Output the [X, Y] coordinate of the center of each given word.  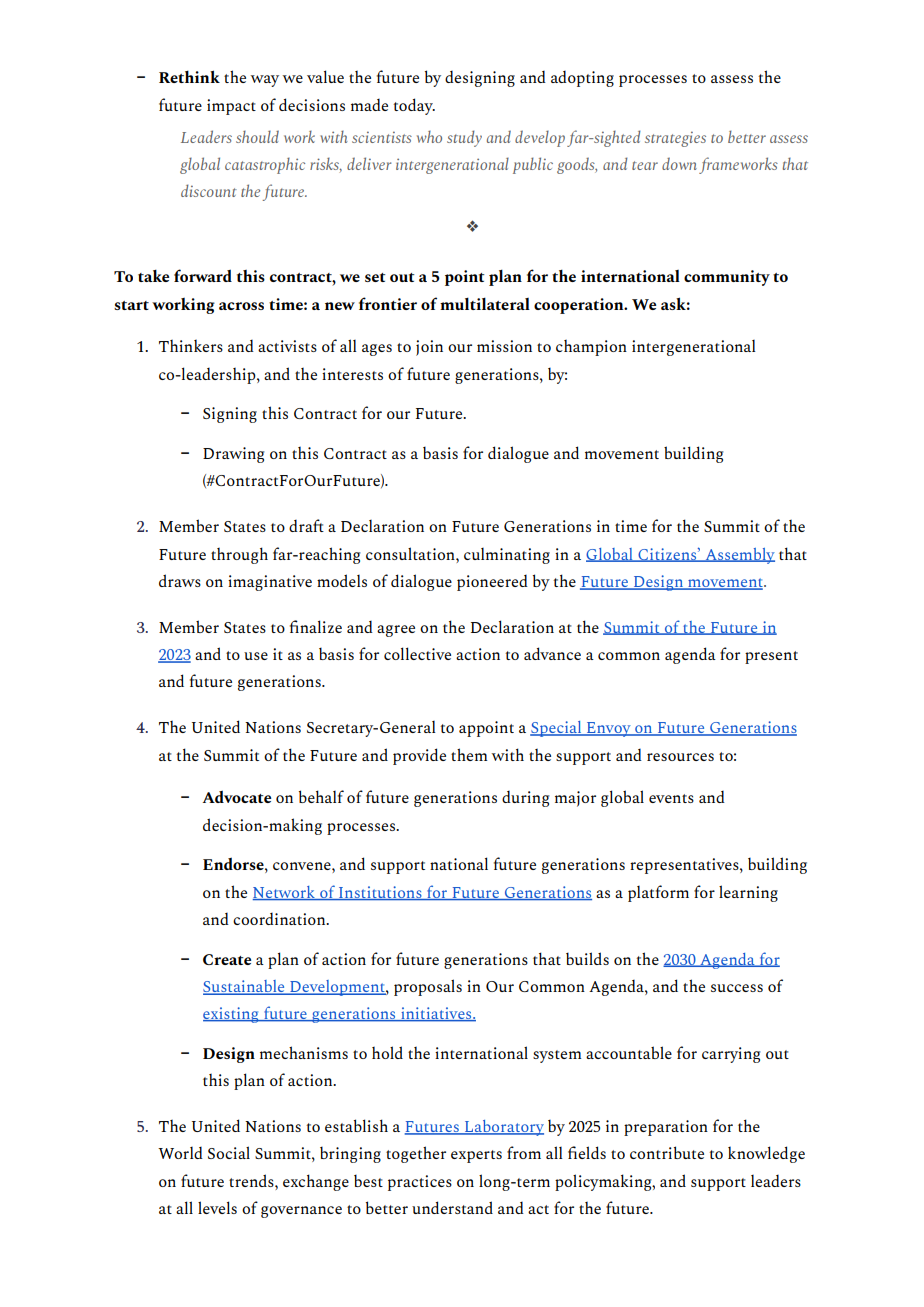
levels [217, 1207]
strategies [675, 139]
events [671, 798]
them [469, 754]
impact [231, 107]
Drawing [233, 455]
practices [420, 1183]
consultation [411, 553]
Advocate [237, 796]
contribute [667, 1152]
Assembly [739, 556]
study [464, 138]
